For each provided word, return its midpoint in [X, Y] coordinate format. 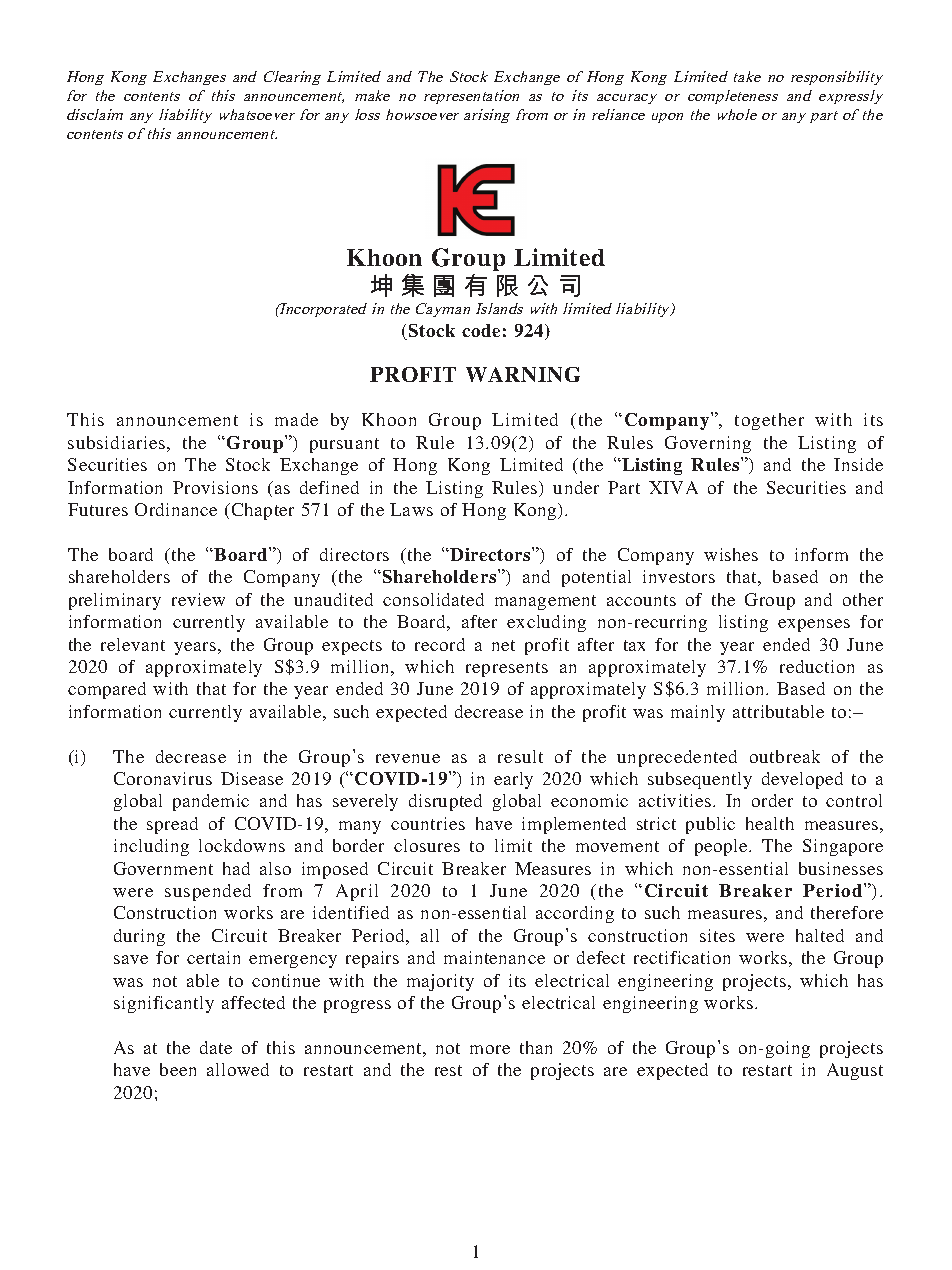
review [198, 599]
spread [172, 825]
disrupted [445, 802]
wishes [731, 554]
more [490, 1049]
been [178, 1069]
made [296, 419]
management [545, 602]
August [855, 1071]
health [770, 823]
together [769, 421]
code [481, 330]
